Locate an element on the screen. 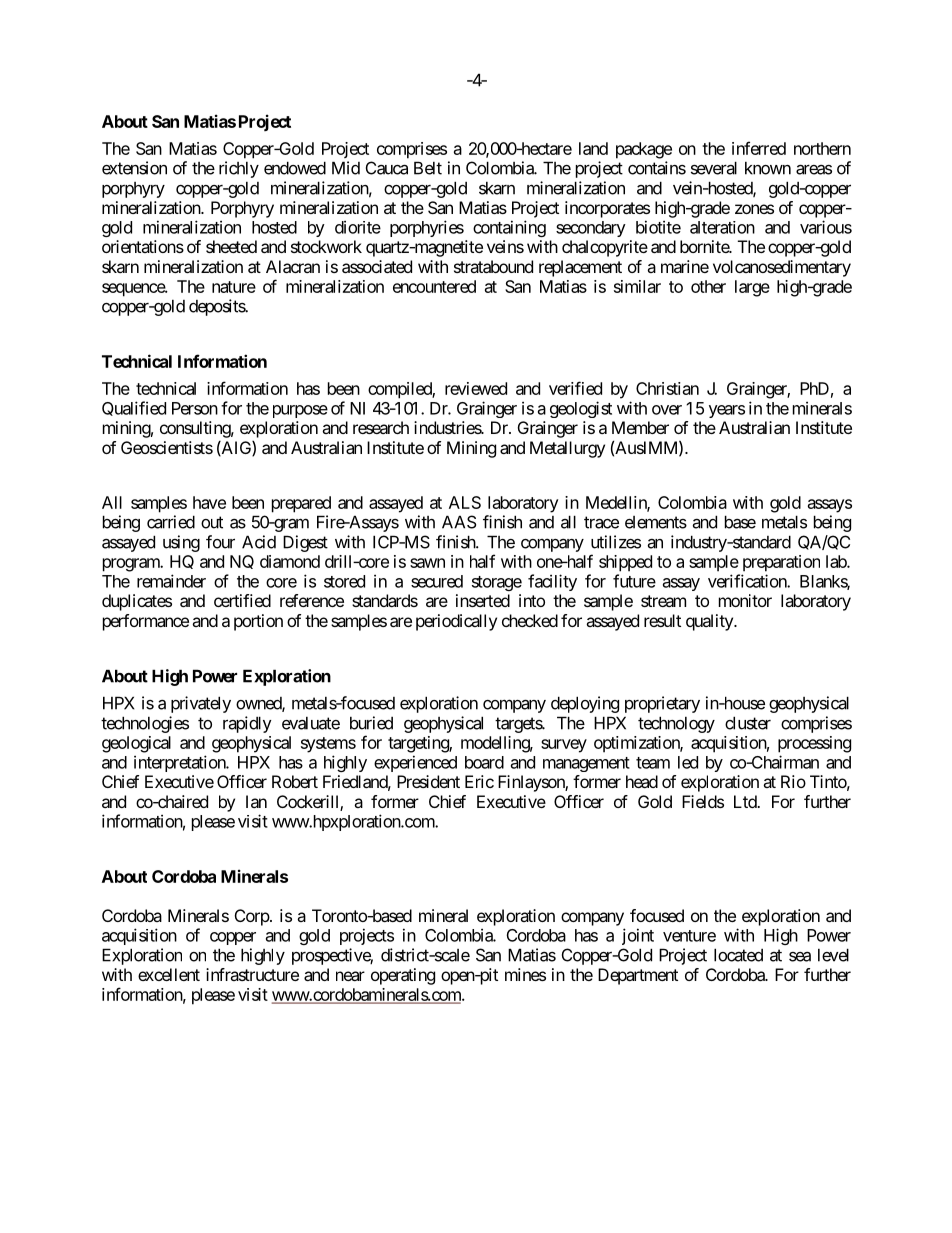 This screenshot has height=1233, width=952. Belt is located at coordinates (428, 168).
